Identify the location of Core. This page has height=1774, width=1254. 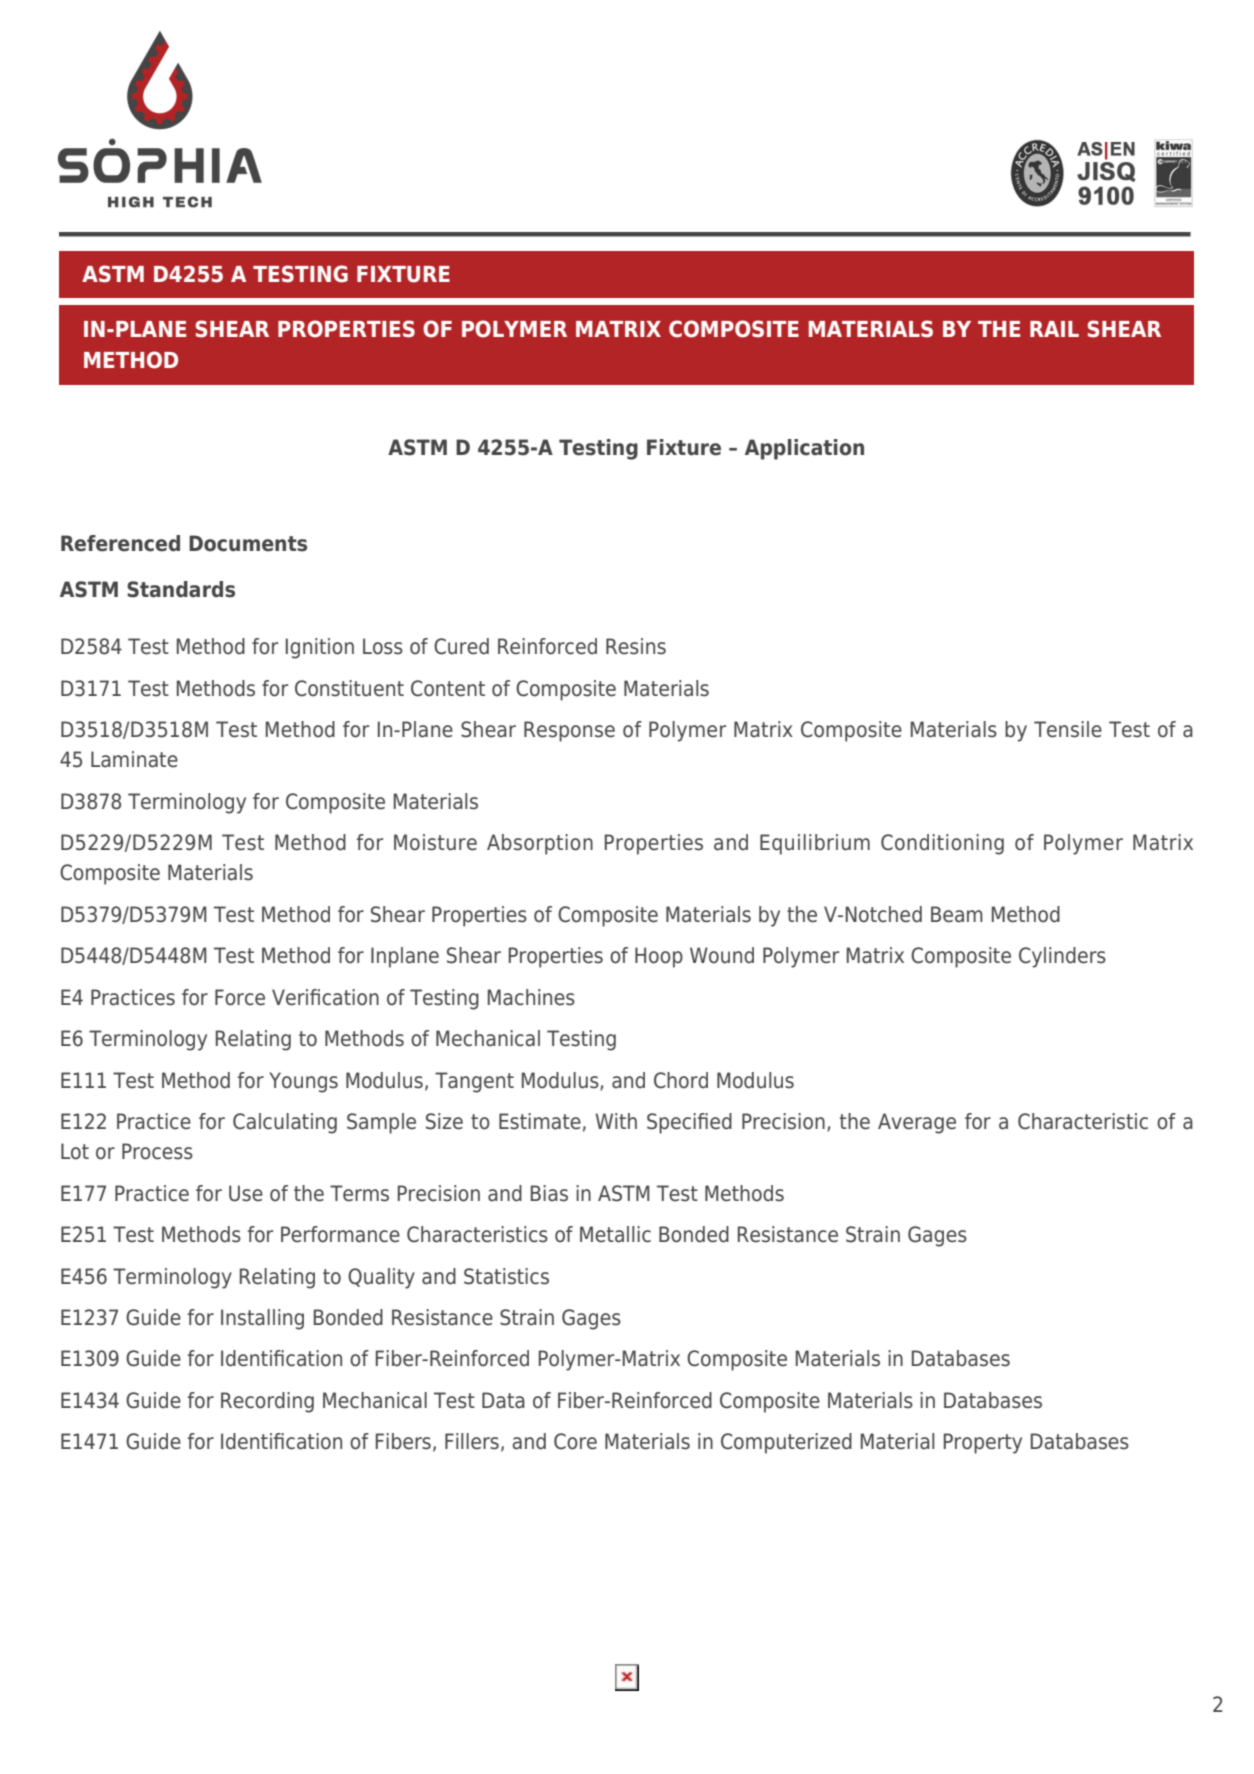
(575, 1441).
